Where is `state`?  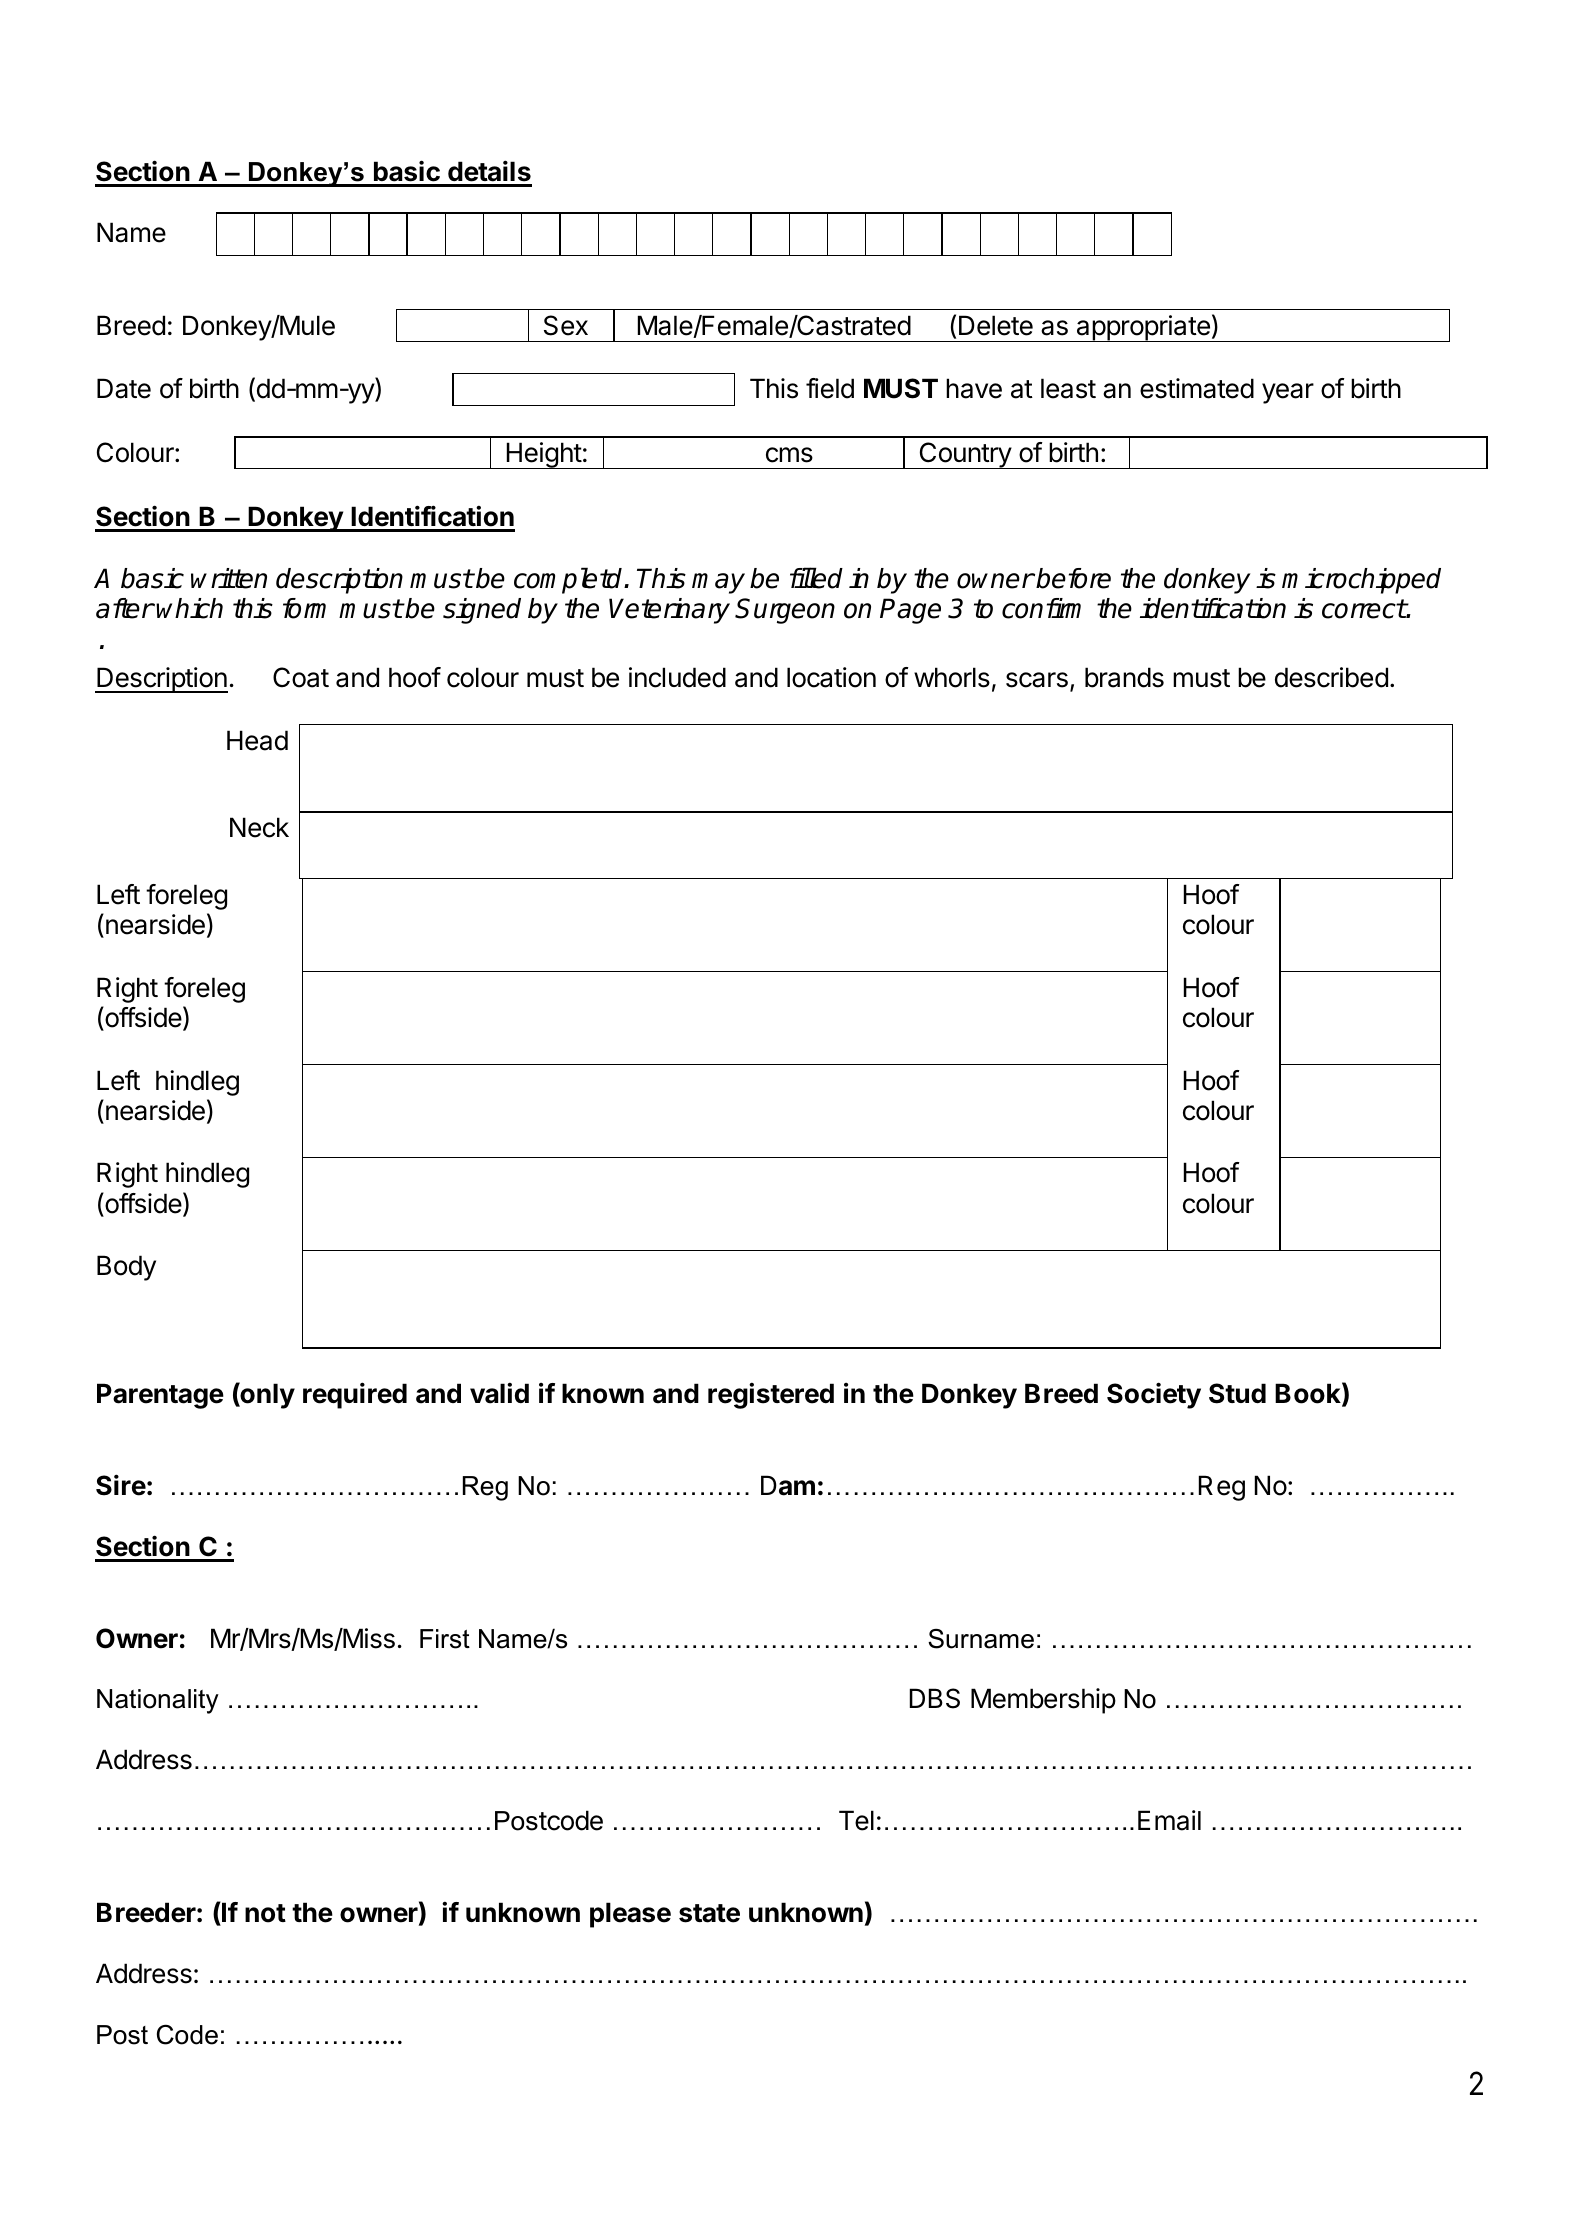
state is located at coordinates (709, 1913).
